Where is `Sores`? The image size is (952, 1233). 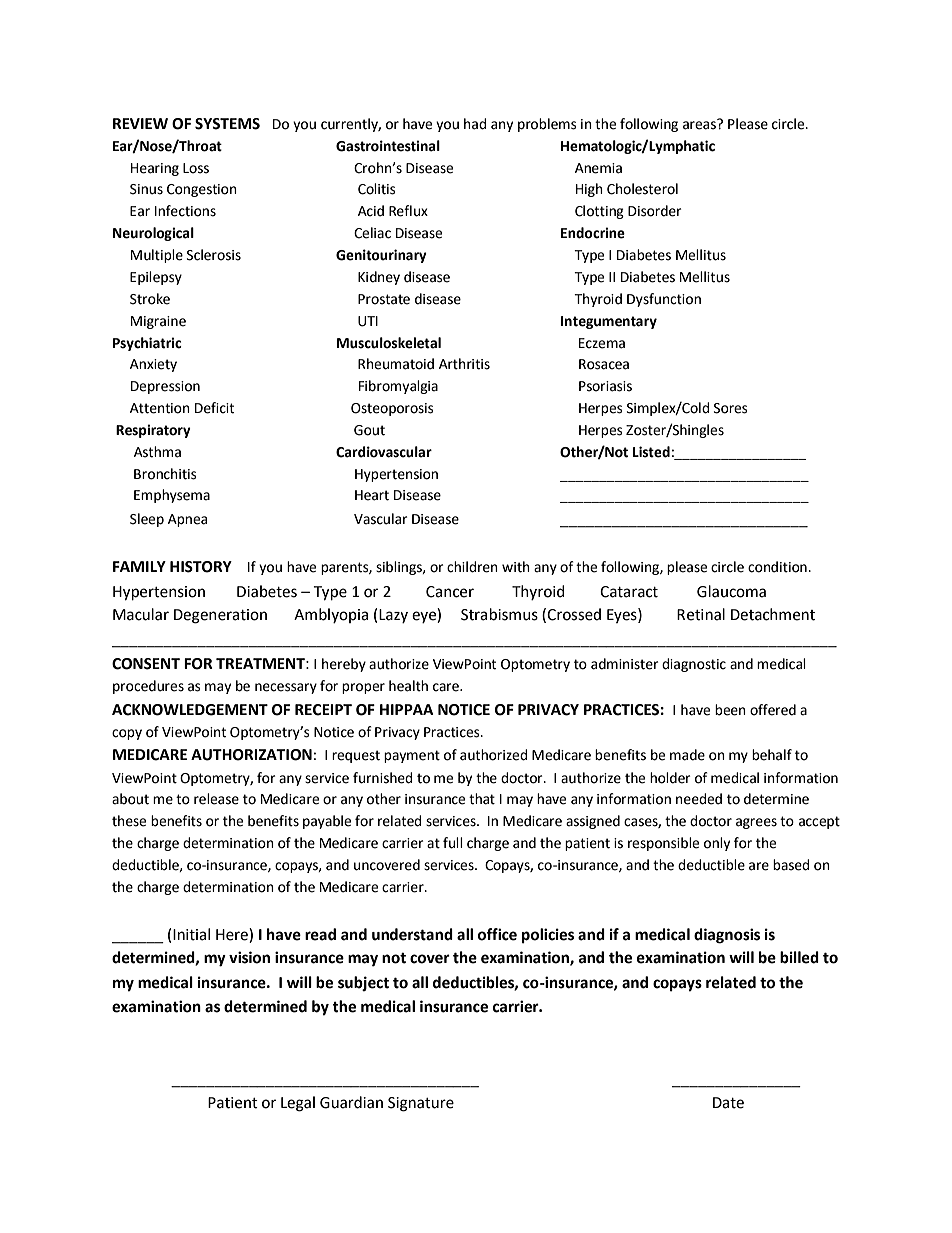
Sores is located at coordinates (731, 408).
